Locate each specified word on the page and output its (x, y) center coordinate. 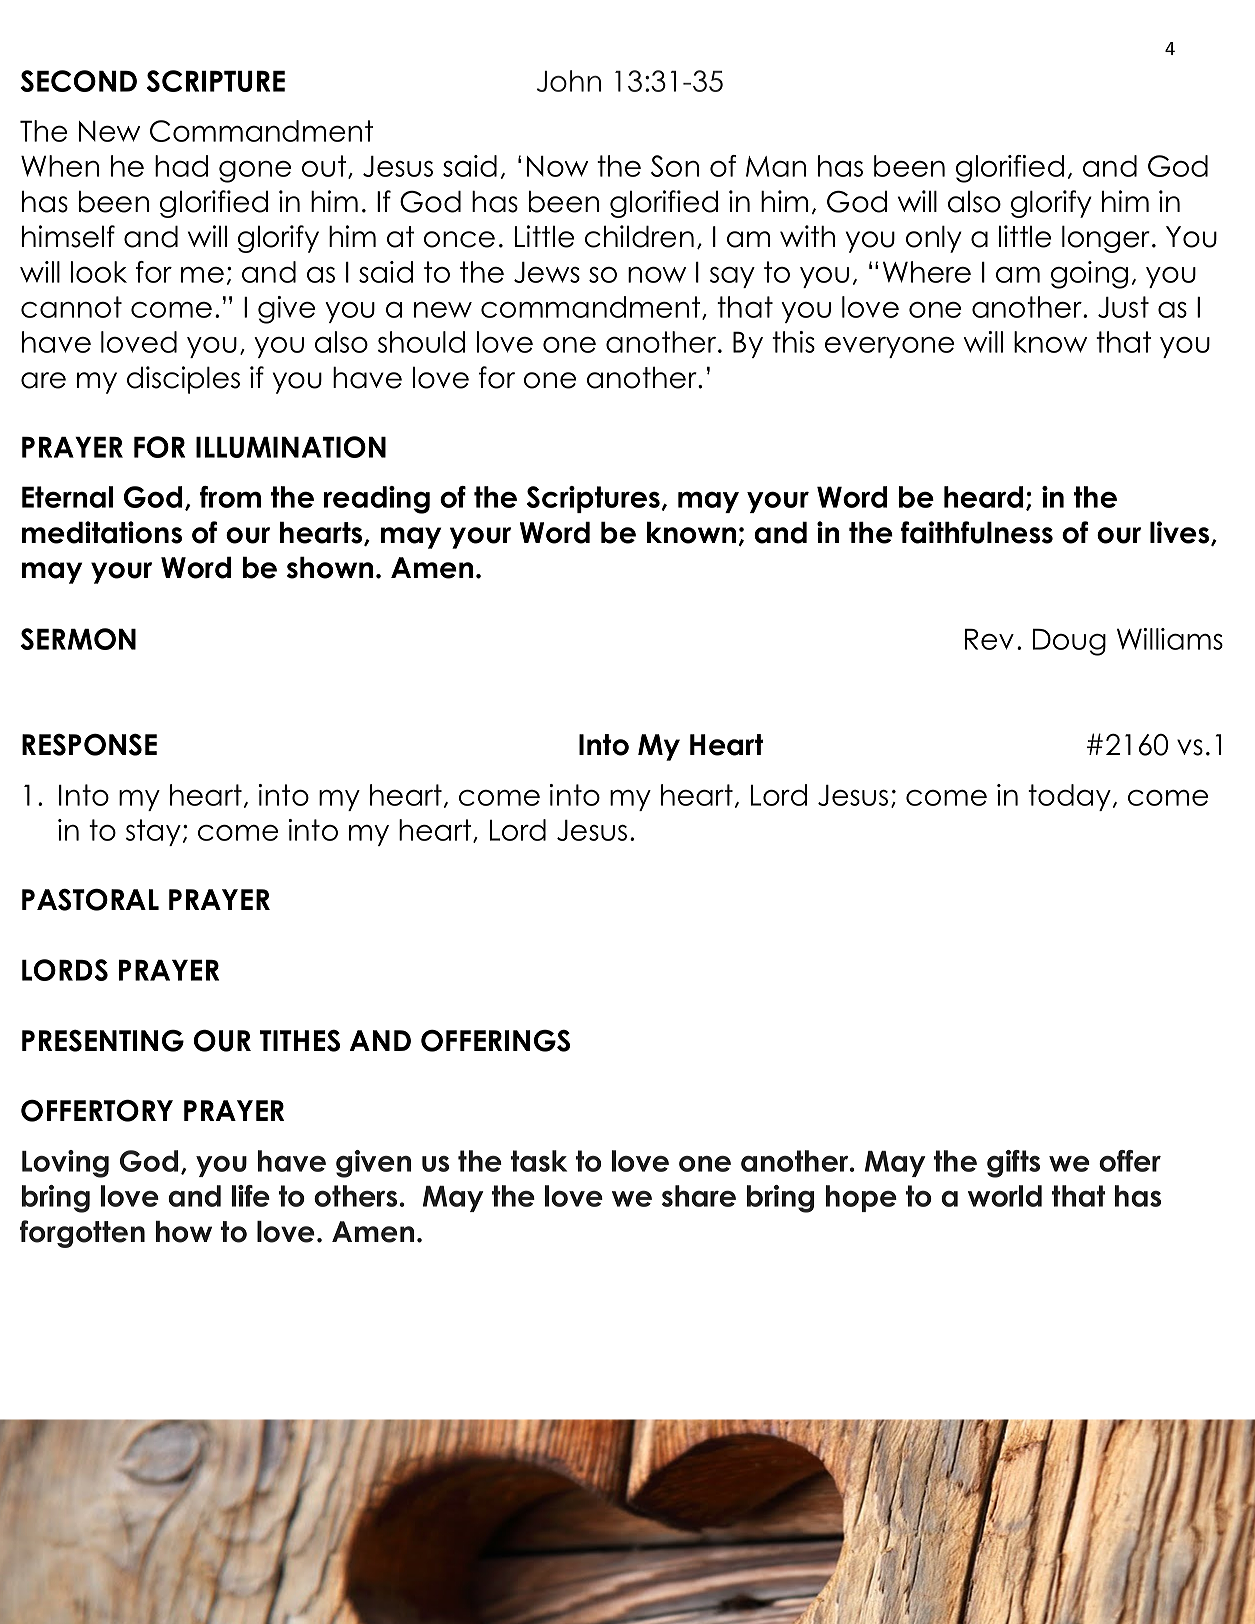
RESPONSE (89, 745)
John (569, 81)
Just (1123, 307)
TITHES (300, 1041)
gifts (1013, 1164)
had (181, 166)
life (251, 1196)
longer (1107, 239)
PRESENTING (103, 1041)
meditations (102, 532)
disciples (183, 380)
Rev (989, 639)
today (1069, 797)
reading (377, 500)
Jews (547, 272)
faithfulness (977, 532)
